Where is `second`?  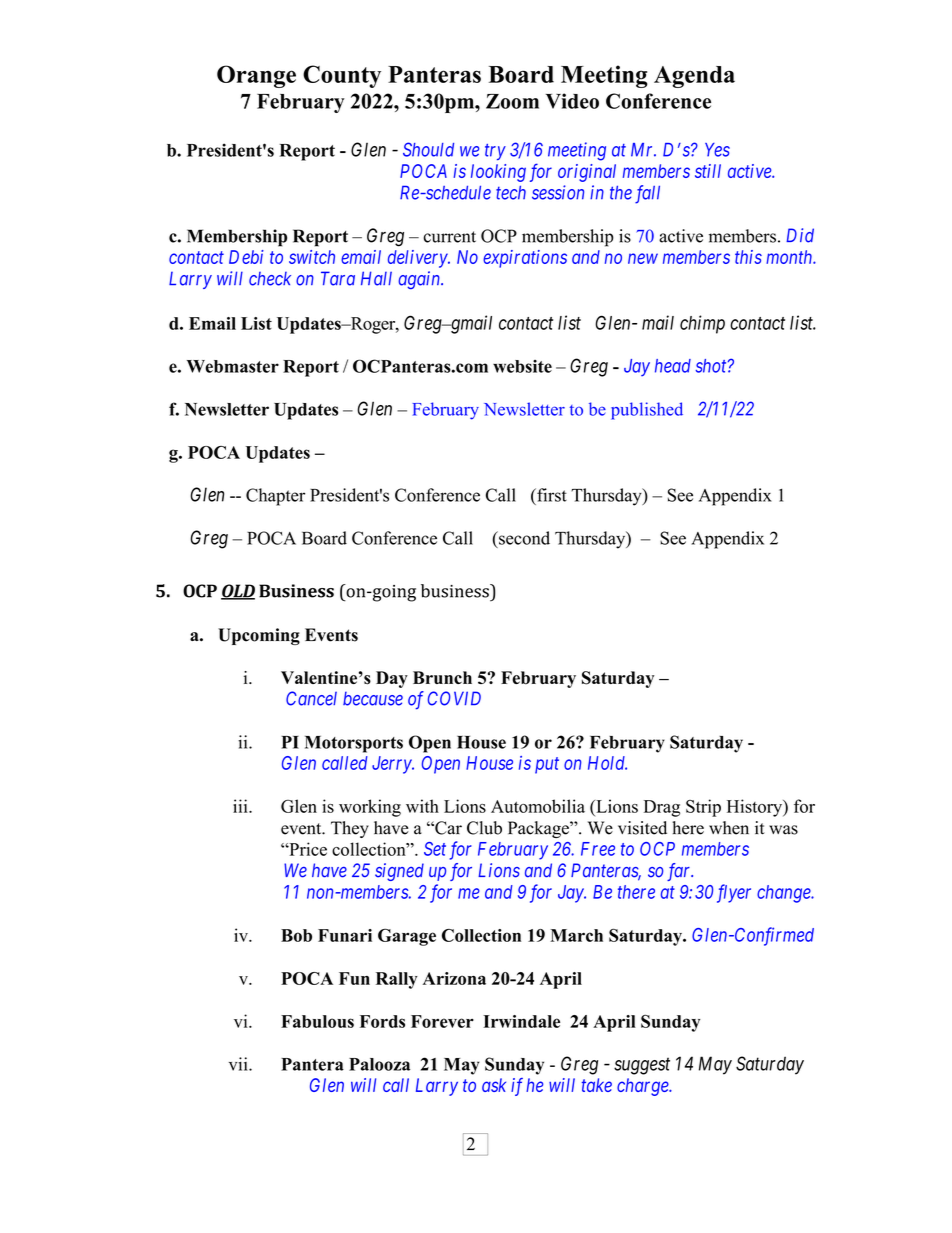
second is located at coordinates (523, 538).
